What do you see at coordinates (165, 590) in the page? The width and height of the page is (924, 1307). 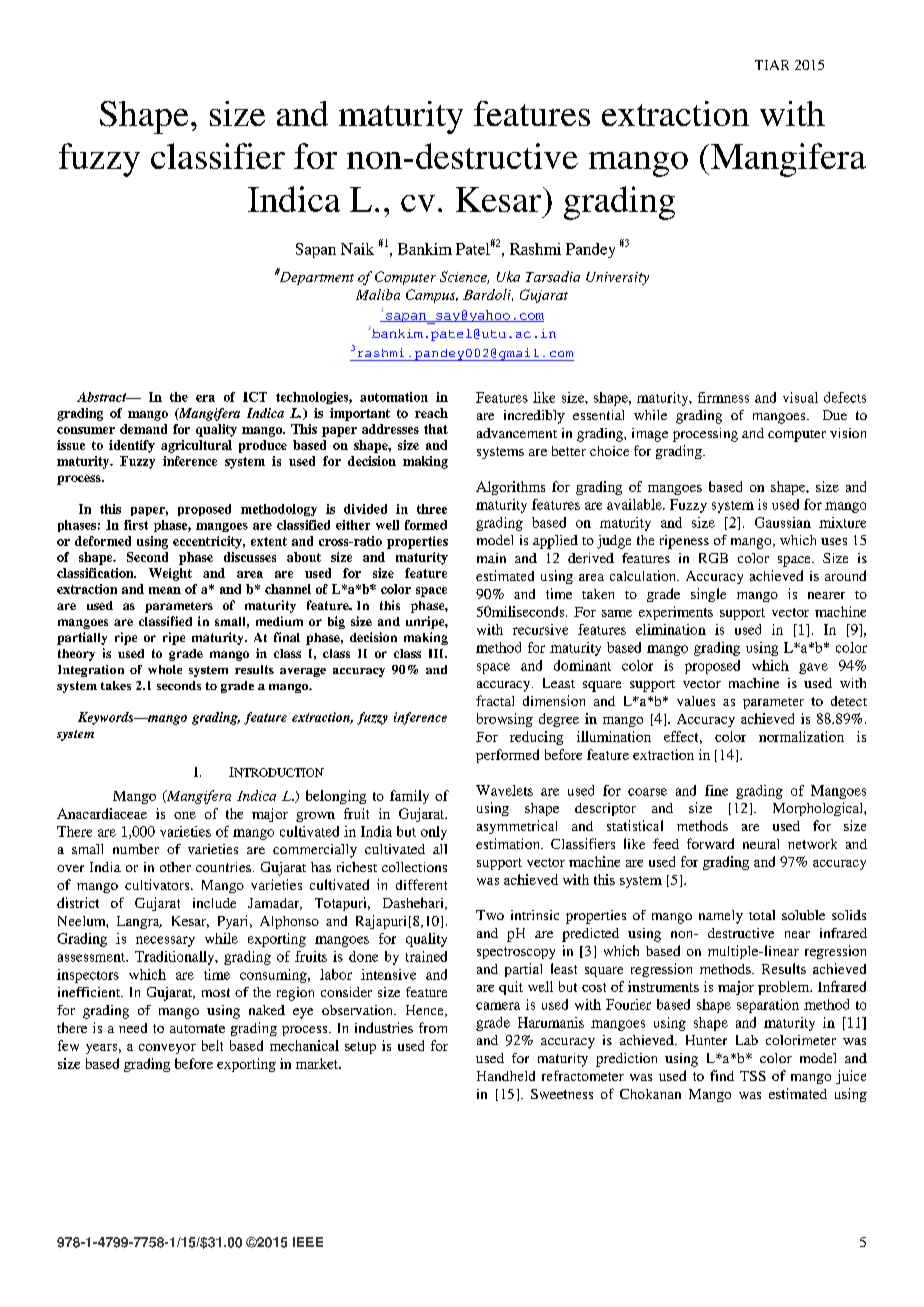 I see `mean` at bounding box center [165, 590].
